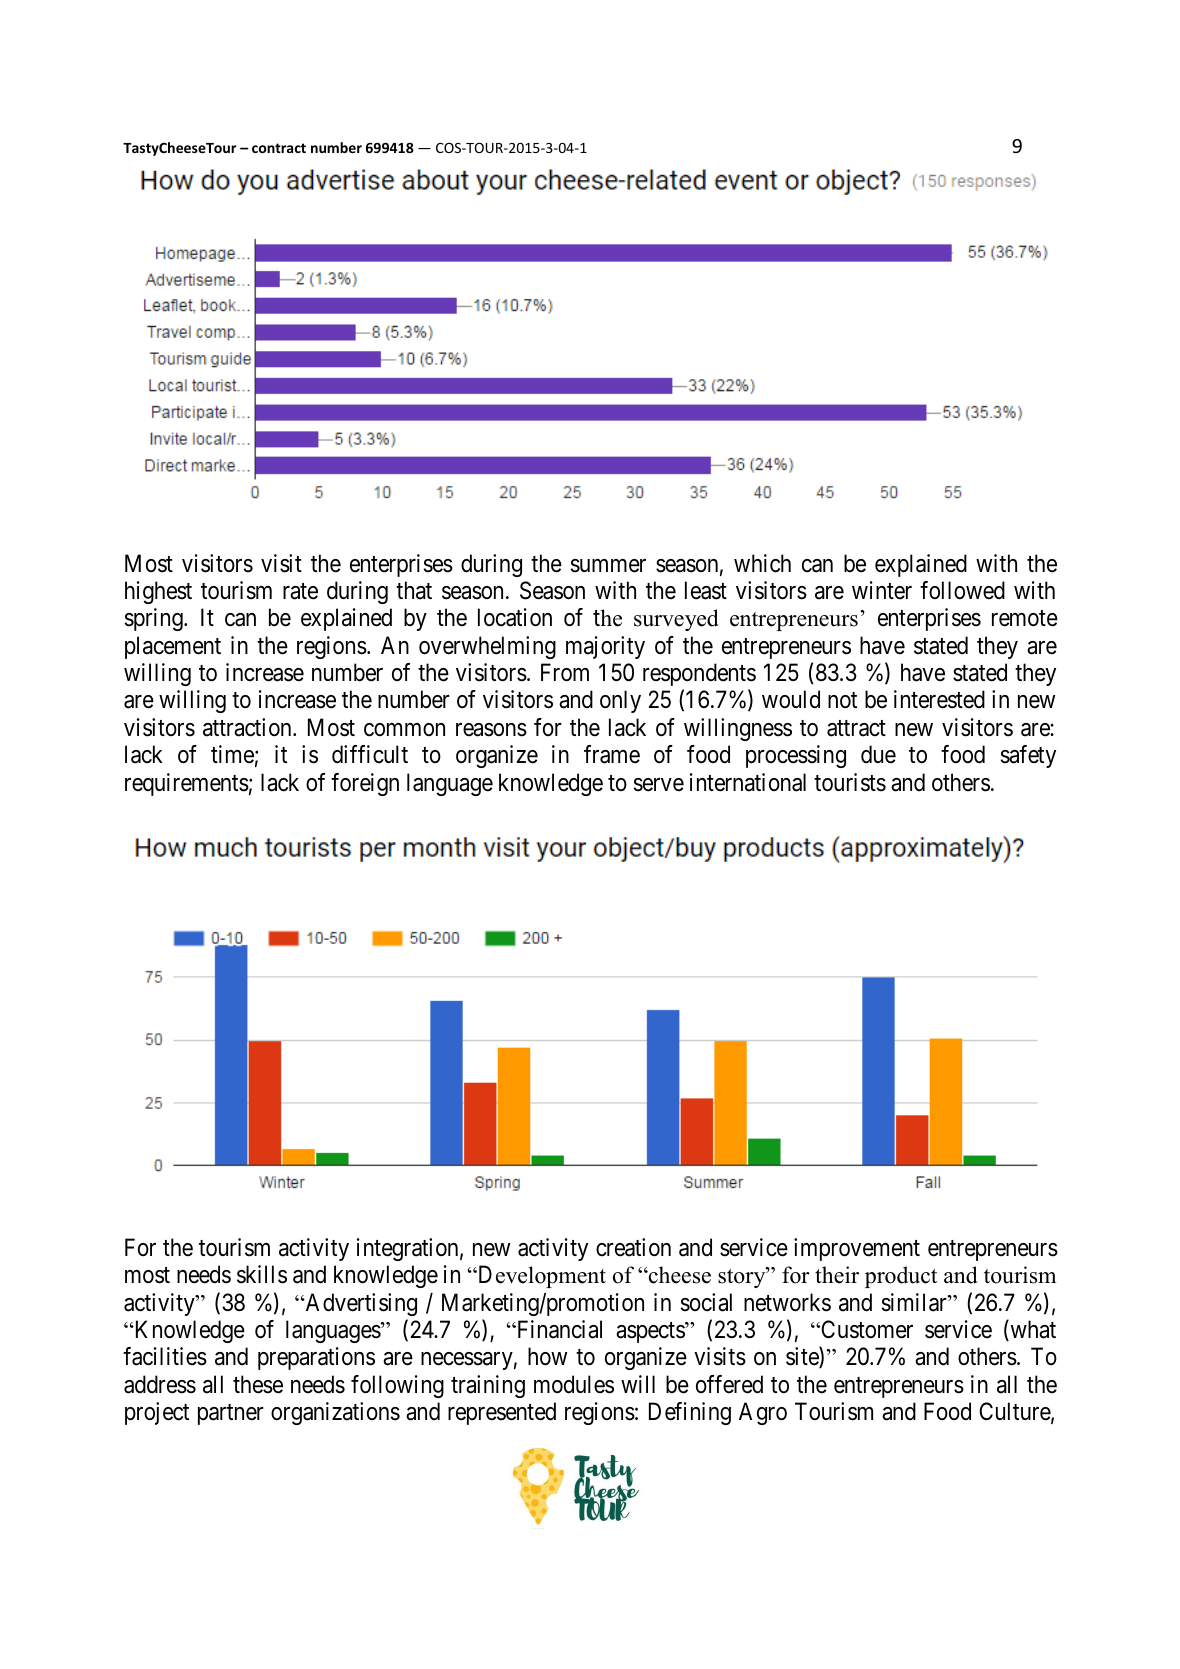  Describe the element at coordinates (173, 647) in the page. I see `placement` at that location.
